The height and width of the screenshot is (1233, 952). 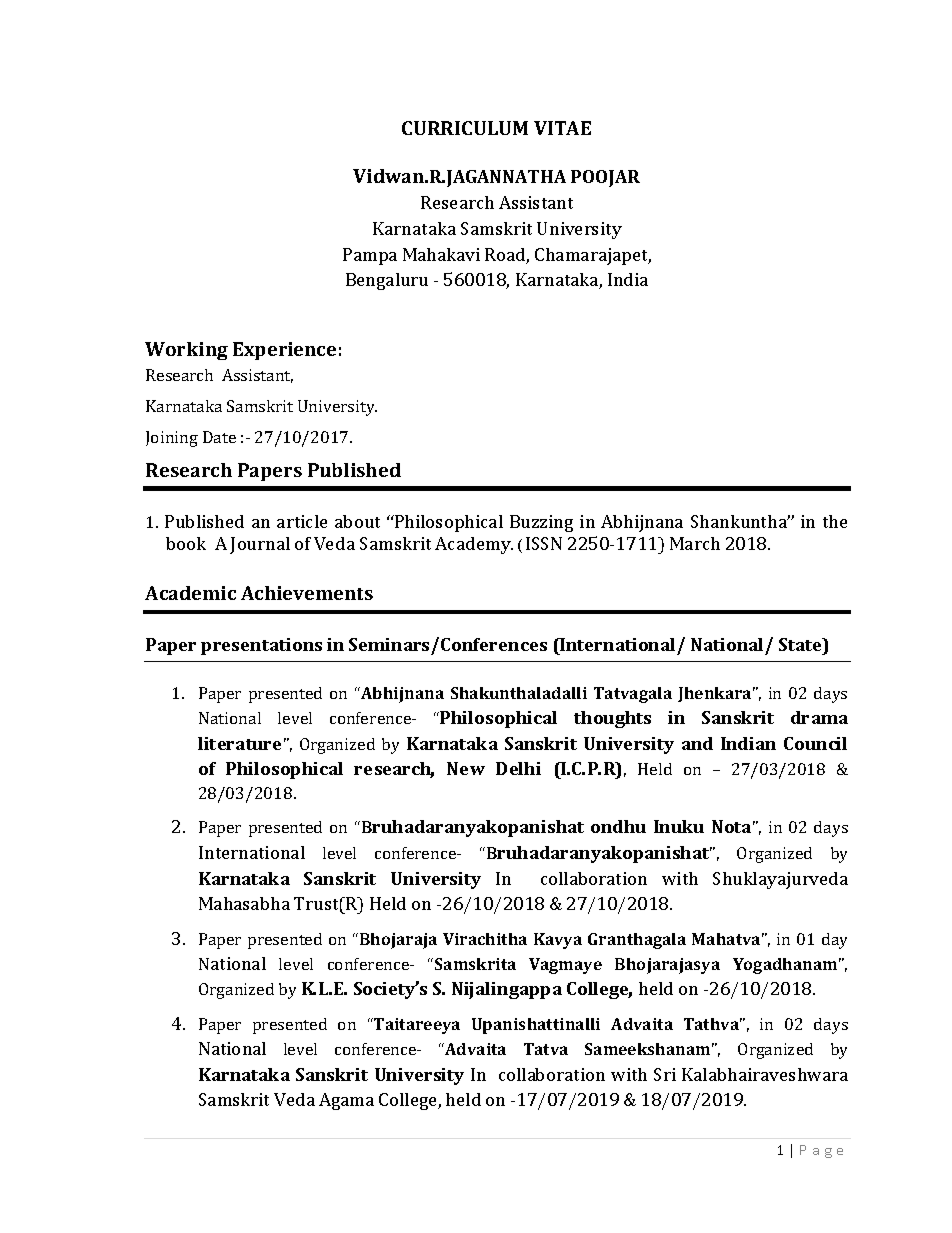 What do you see at coordinates (465, 128) in the screenshot?
I see `CURRICULUM` at bounding box center [465, 128].
